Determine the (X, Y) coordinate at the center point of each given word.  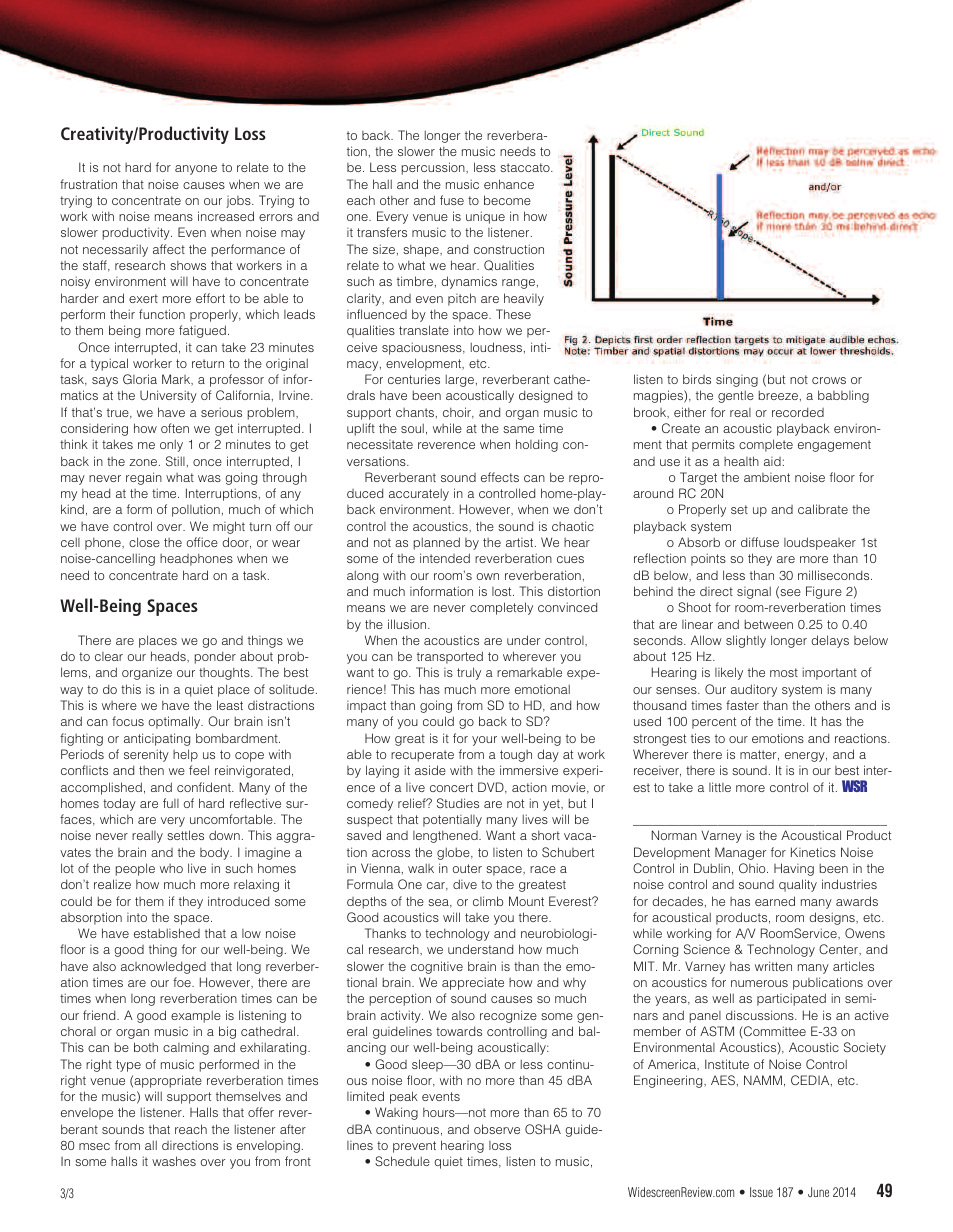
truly (469, 673)
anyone (196, 170)
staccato (526, 167)
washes (174, 1161)
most (784, 672)
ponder (215, 657)
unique (485, 217)
